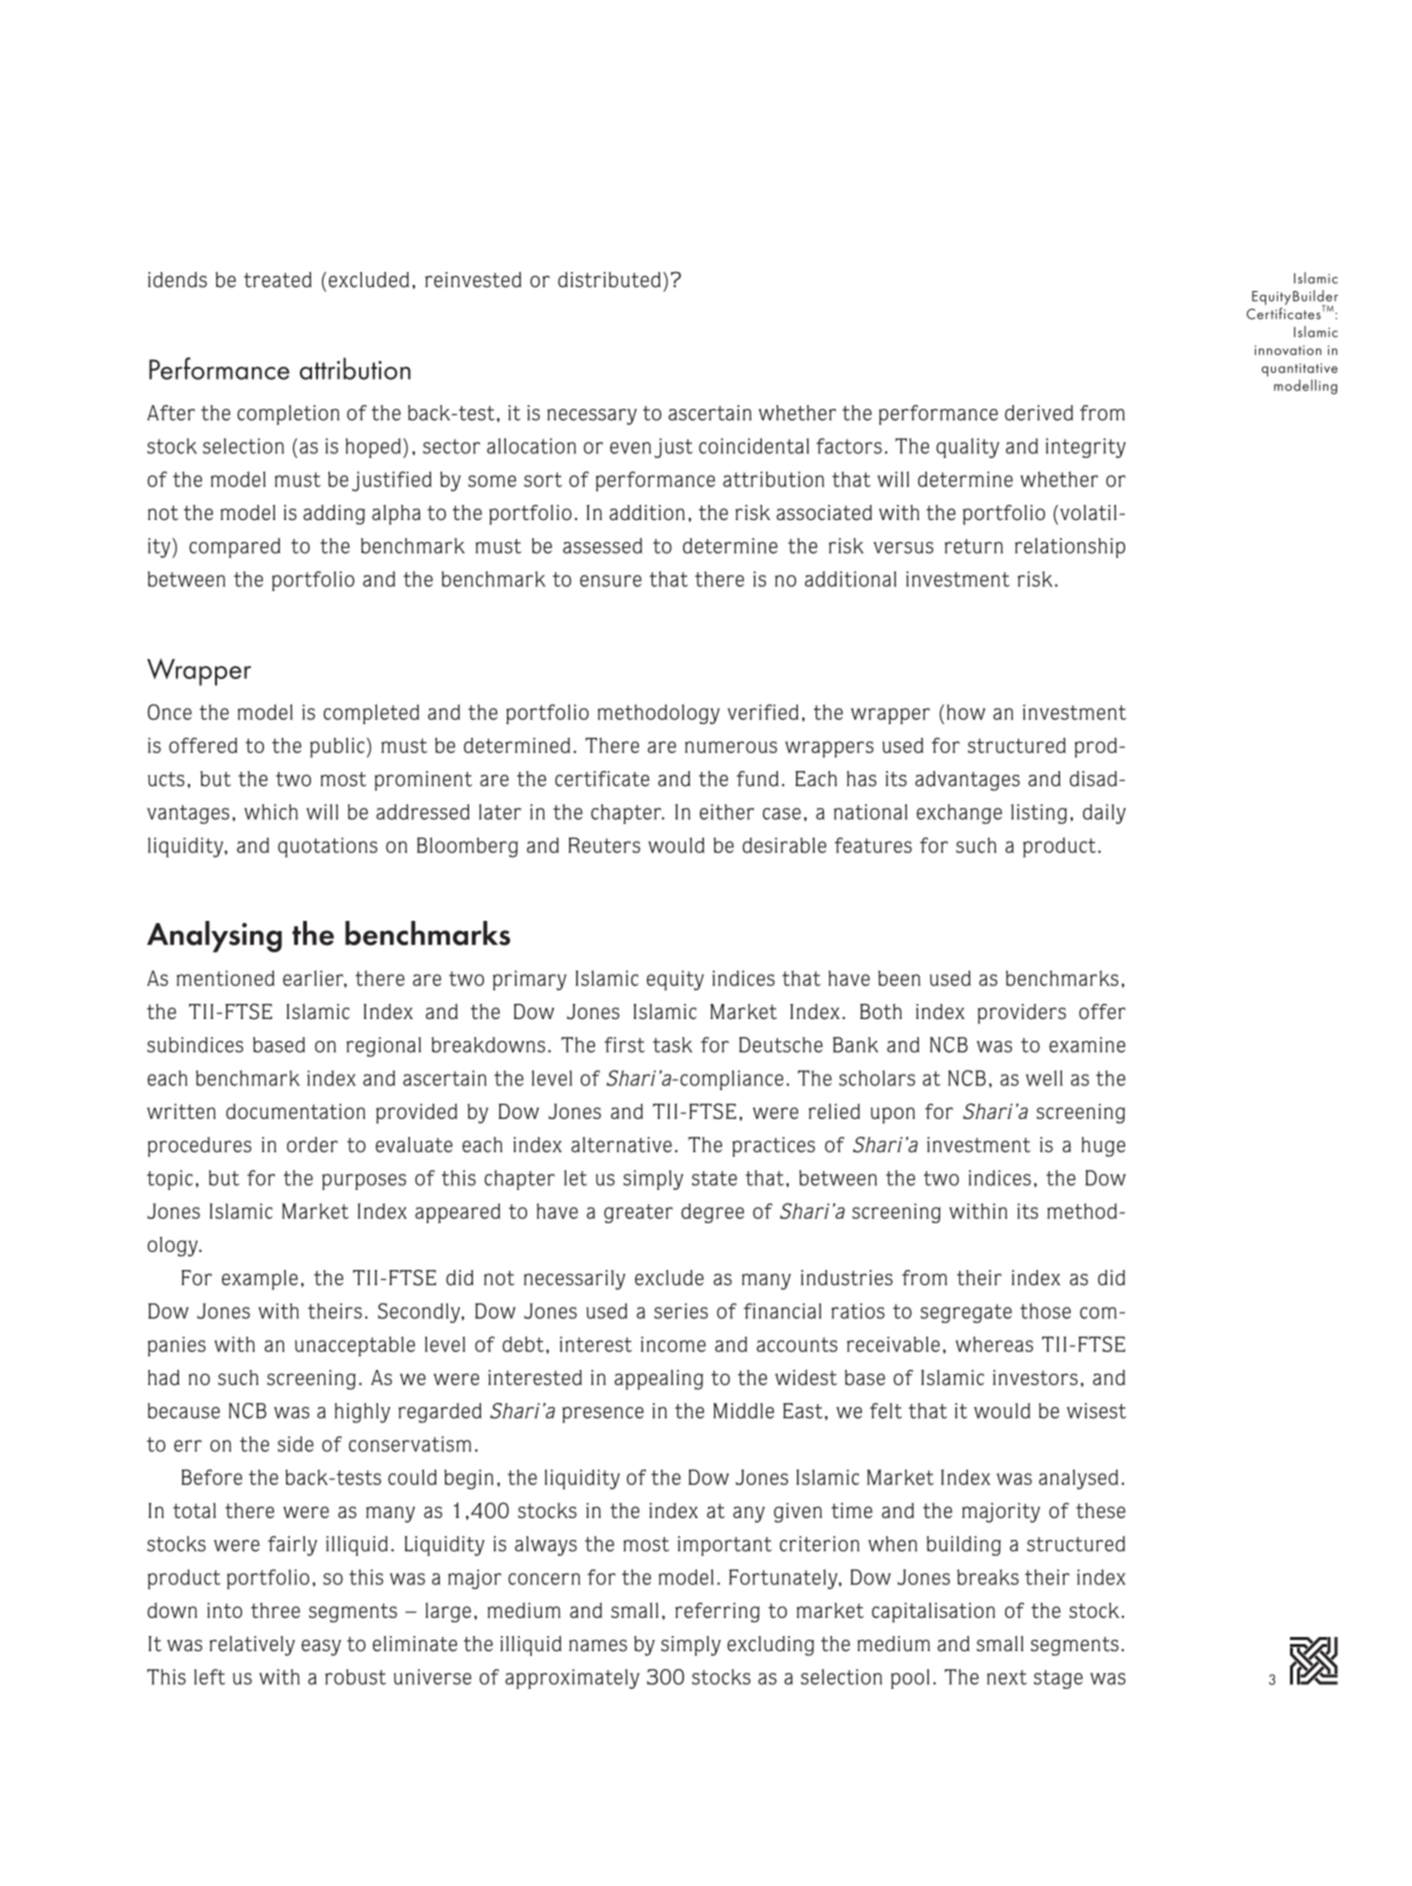  Describe the element at coordinates (770, 1646) in the image. I see `excluding` at that location.
